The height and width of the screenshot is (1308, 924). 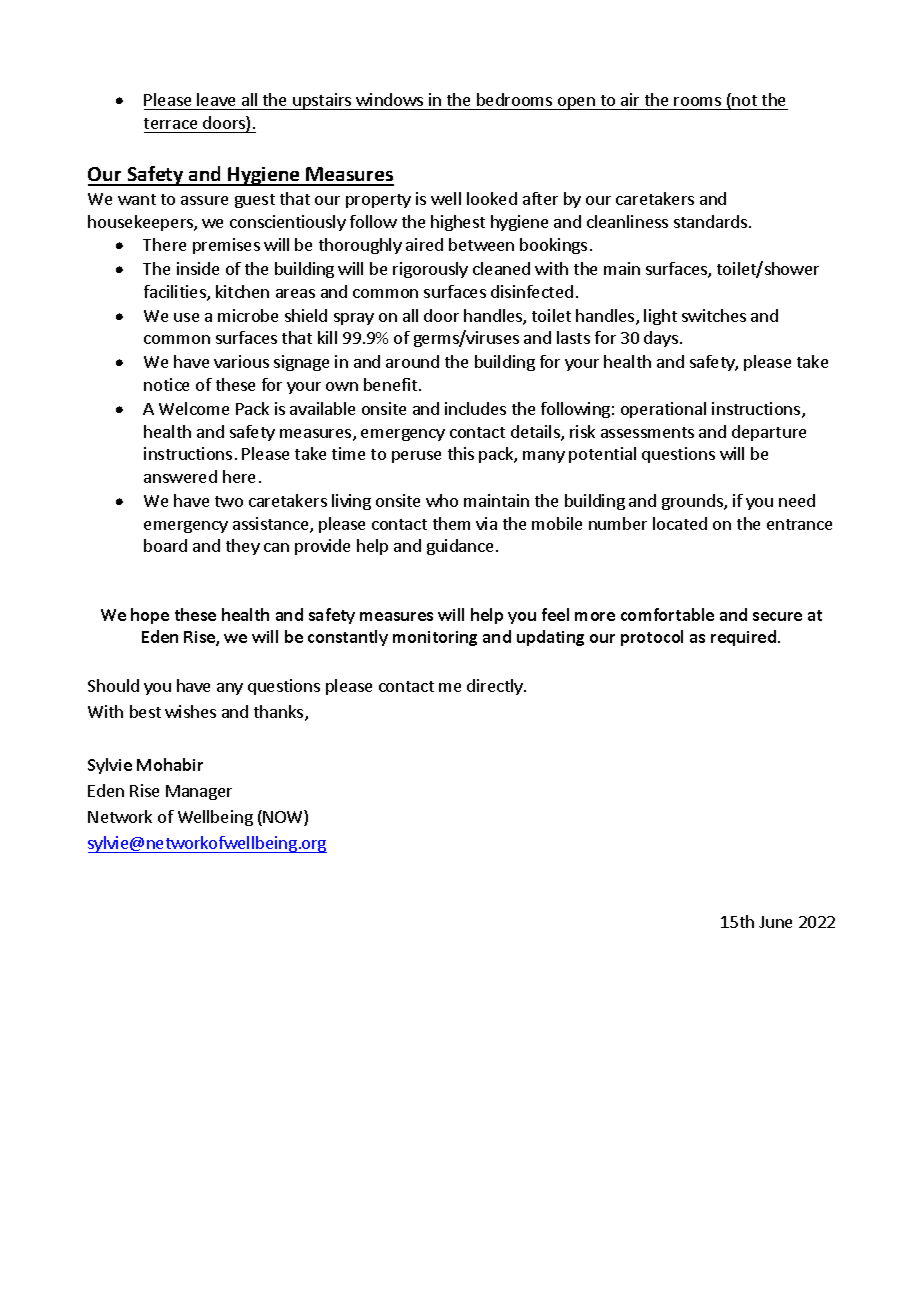 What do you see at coordinates (170, 123) in the screenshot?
I see `terrace` at bounding box center [170, 123].
